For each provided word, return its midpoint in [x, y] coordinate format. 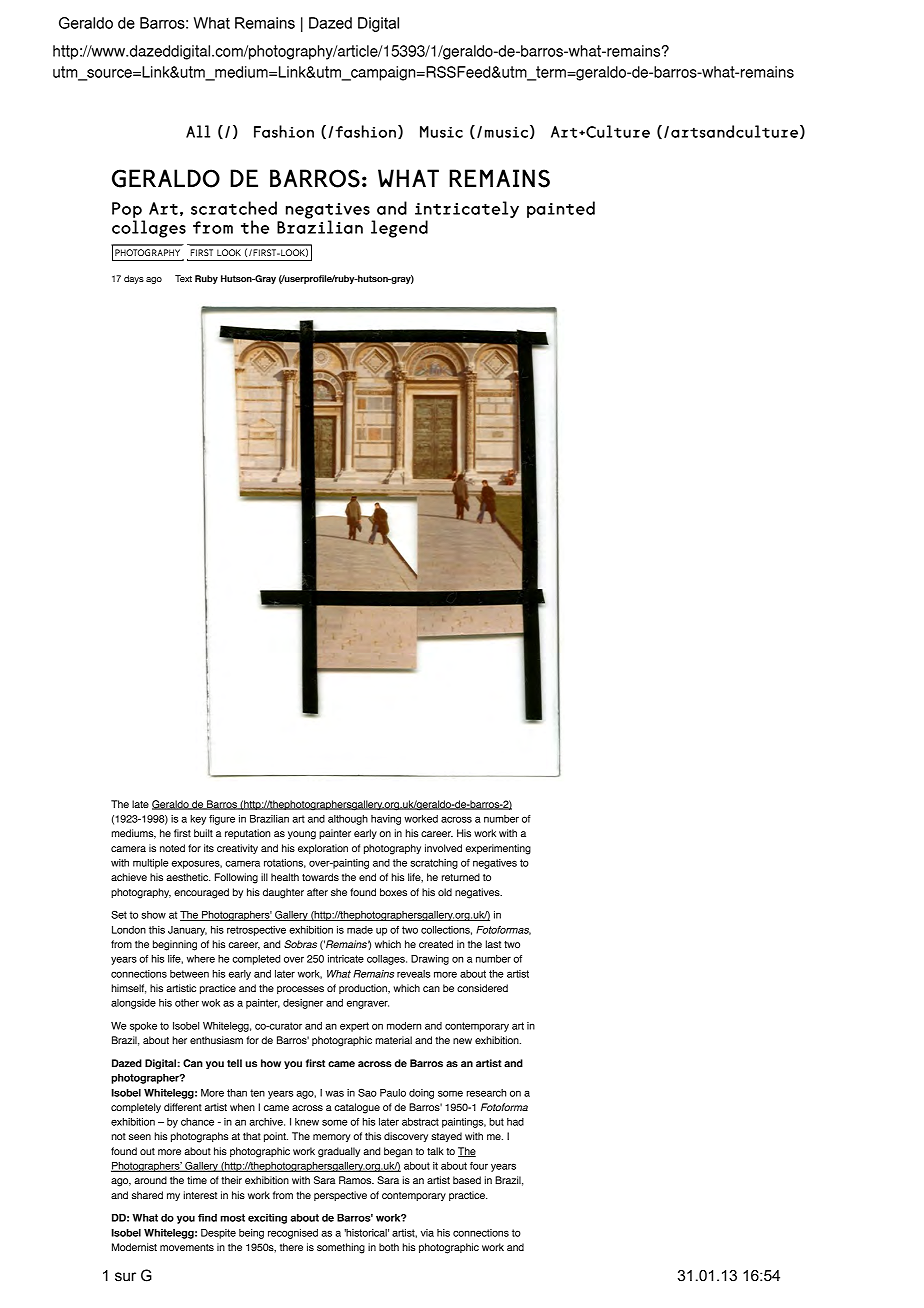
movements [187, 1247]
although [348, 820]
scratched [234, 208]
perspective [340, 1196]
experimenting [498, 849]
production [364, 989]
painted [561, 209]
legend [399, 229]
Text [183, 278]
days [134, 279]
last [493, 944]
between [189, 974]
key [198, 820]
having [386, 820]
